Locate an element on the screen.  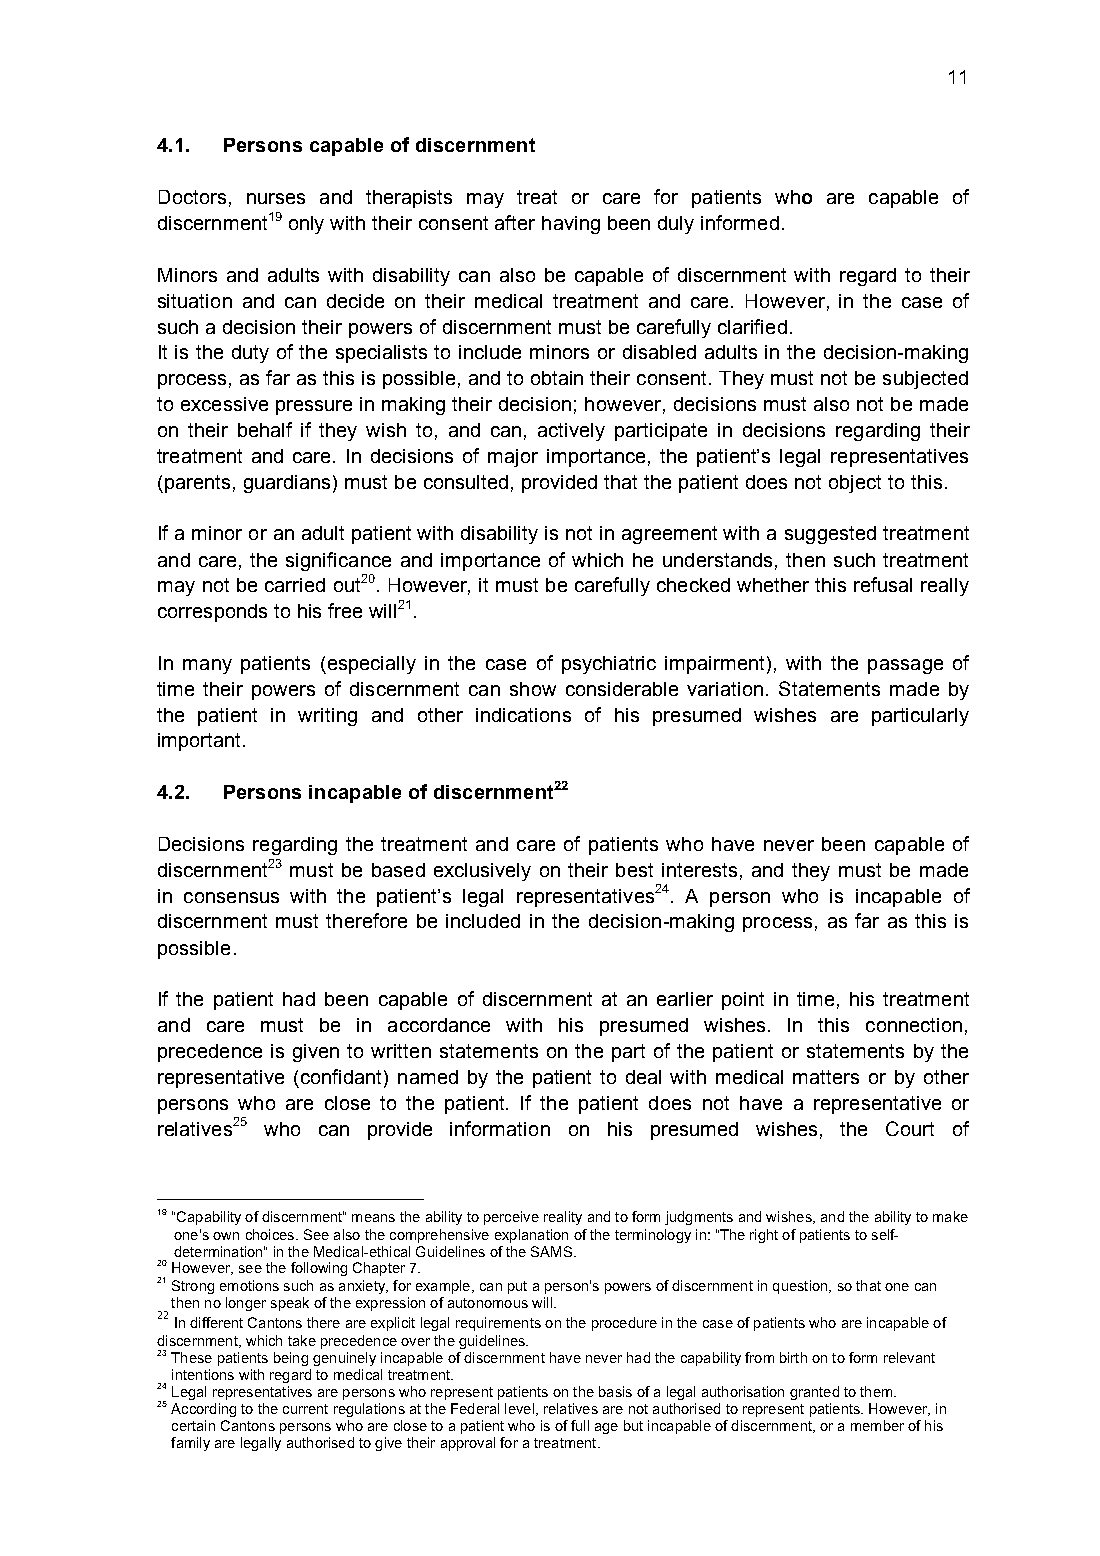
best is located at coordinates (634, 870).
